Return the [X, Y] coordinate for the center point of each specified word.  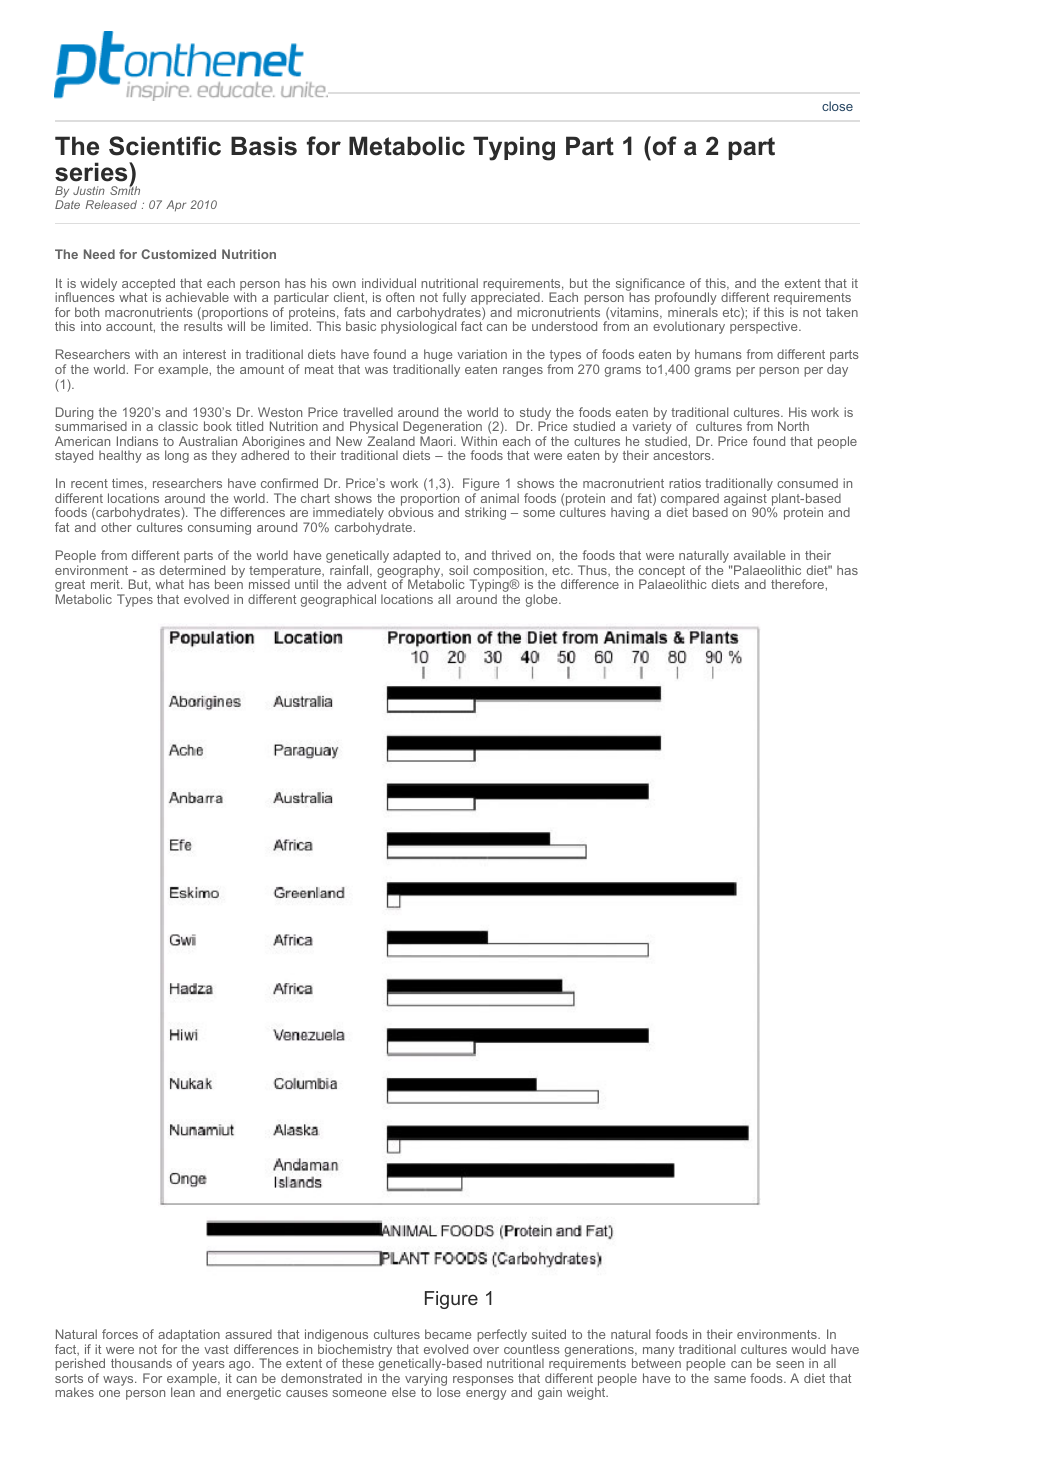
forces [120, 1334]
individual [389, 283]
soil [458, 570]
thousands [141, 1363]
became [448, 1334]
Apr [176, 205]
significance [650, 285]
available [759, 555]
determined [192, 570]
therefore [797, 584]
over [486, 1350]
